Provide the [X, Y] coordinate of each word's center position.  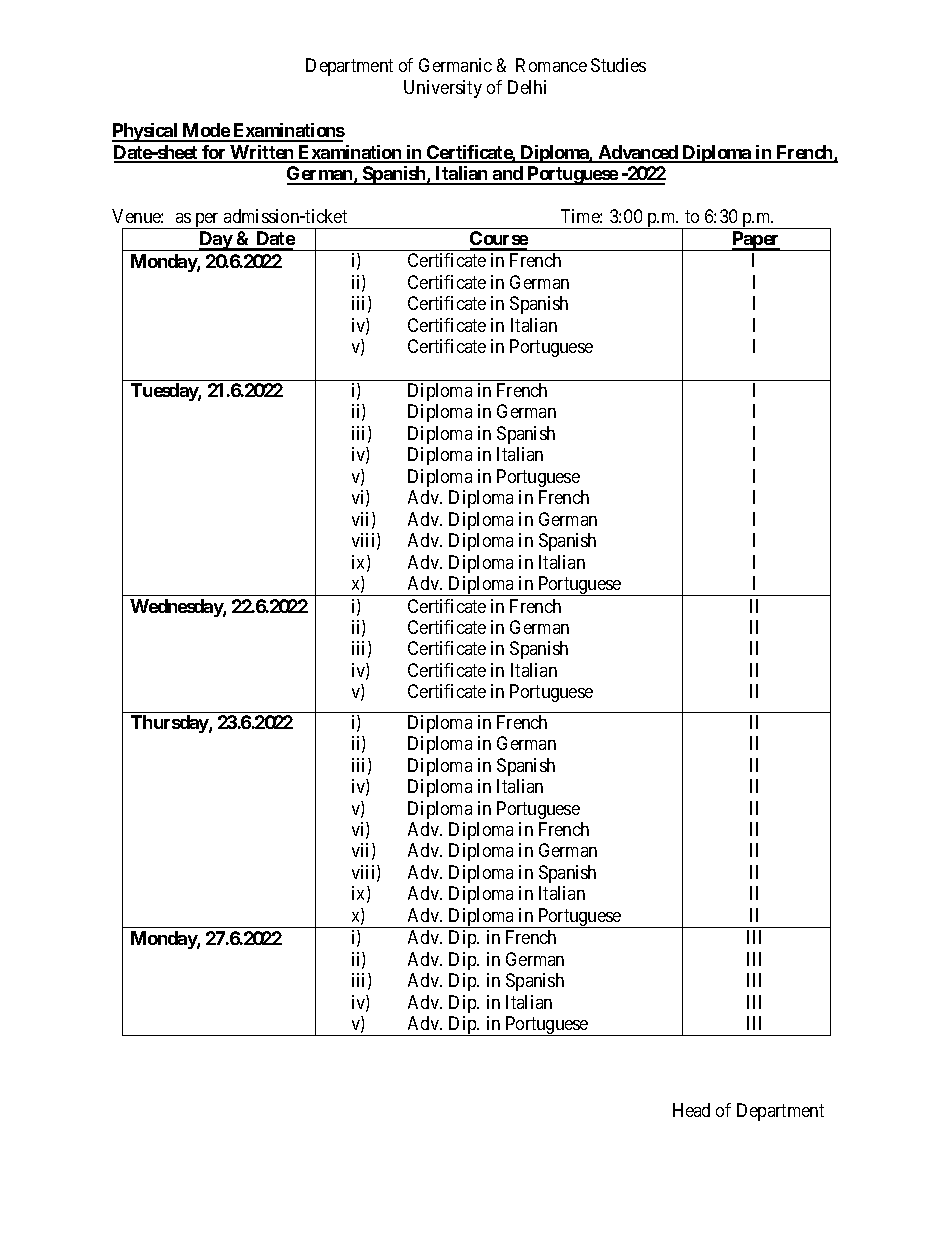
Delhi [527, 87]
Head [691, 1110]
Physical [146, 132]
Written [262, 153]
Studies [618, 65]
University [443, 89]
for [214, 153]
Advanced [638, 153]
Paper [756, 241]
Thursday [170, 724]
